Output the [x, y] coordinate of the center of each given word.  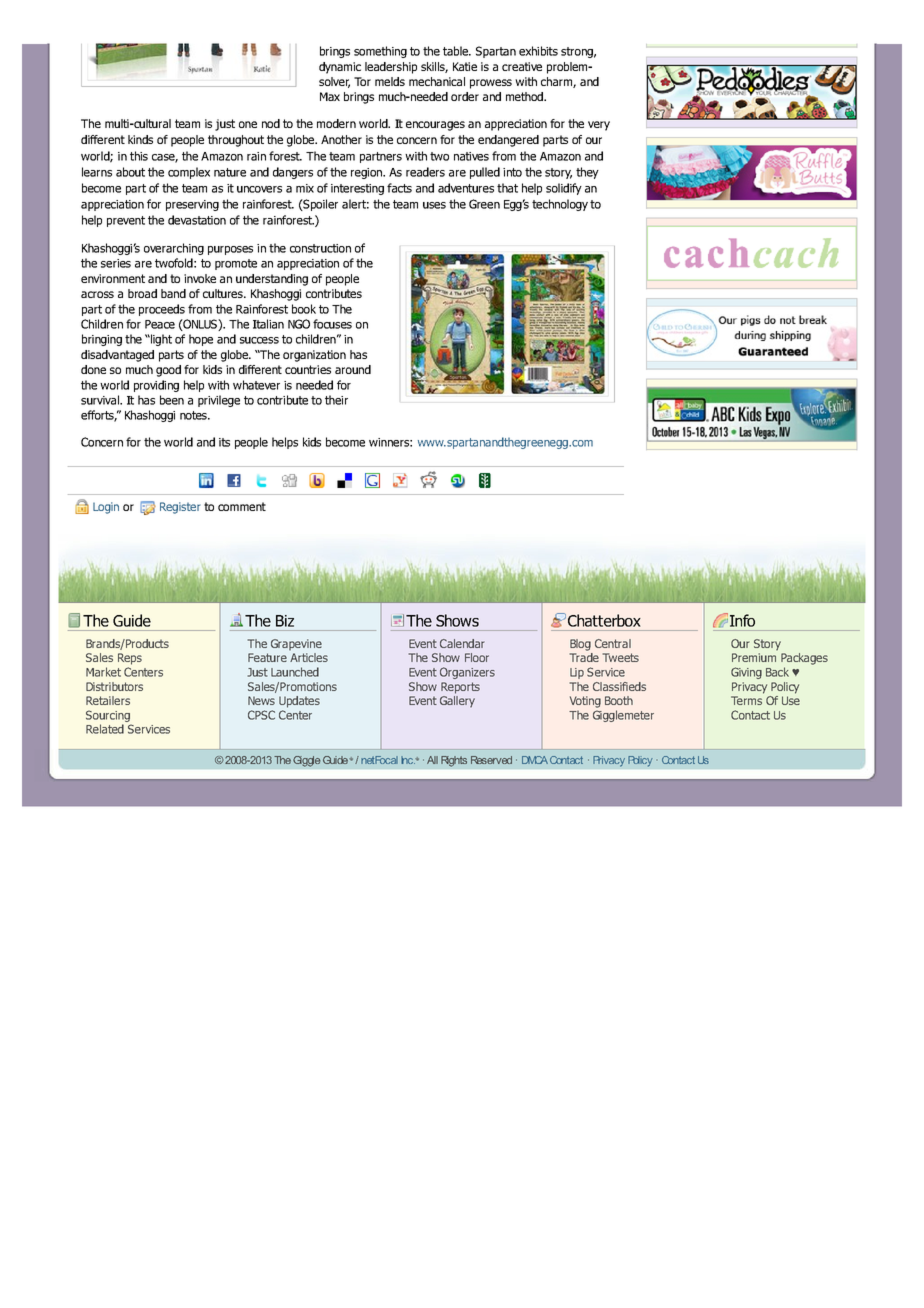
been [172, 400]
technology [560, 205]
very [599, 126]
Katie [465, 66]
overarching [174, 249]
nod [271, 123]
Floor [477, 657]
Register [180, 508]
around [353, 369]
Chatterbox [604, 620]
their [336, 400]
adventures [466, 188]
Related [105, 729]
